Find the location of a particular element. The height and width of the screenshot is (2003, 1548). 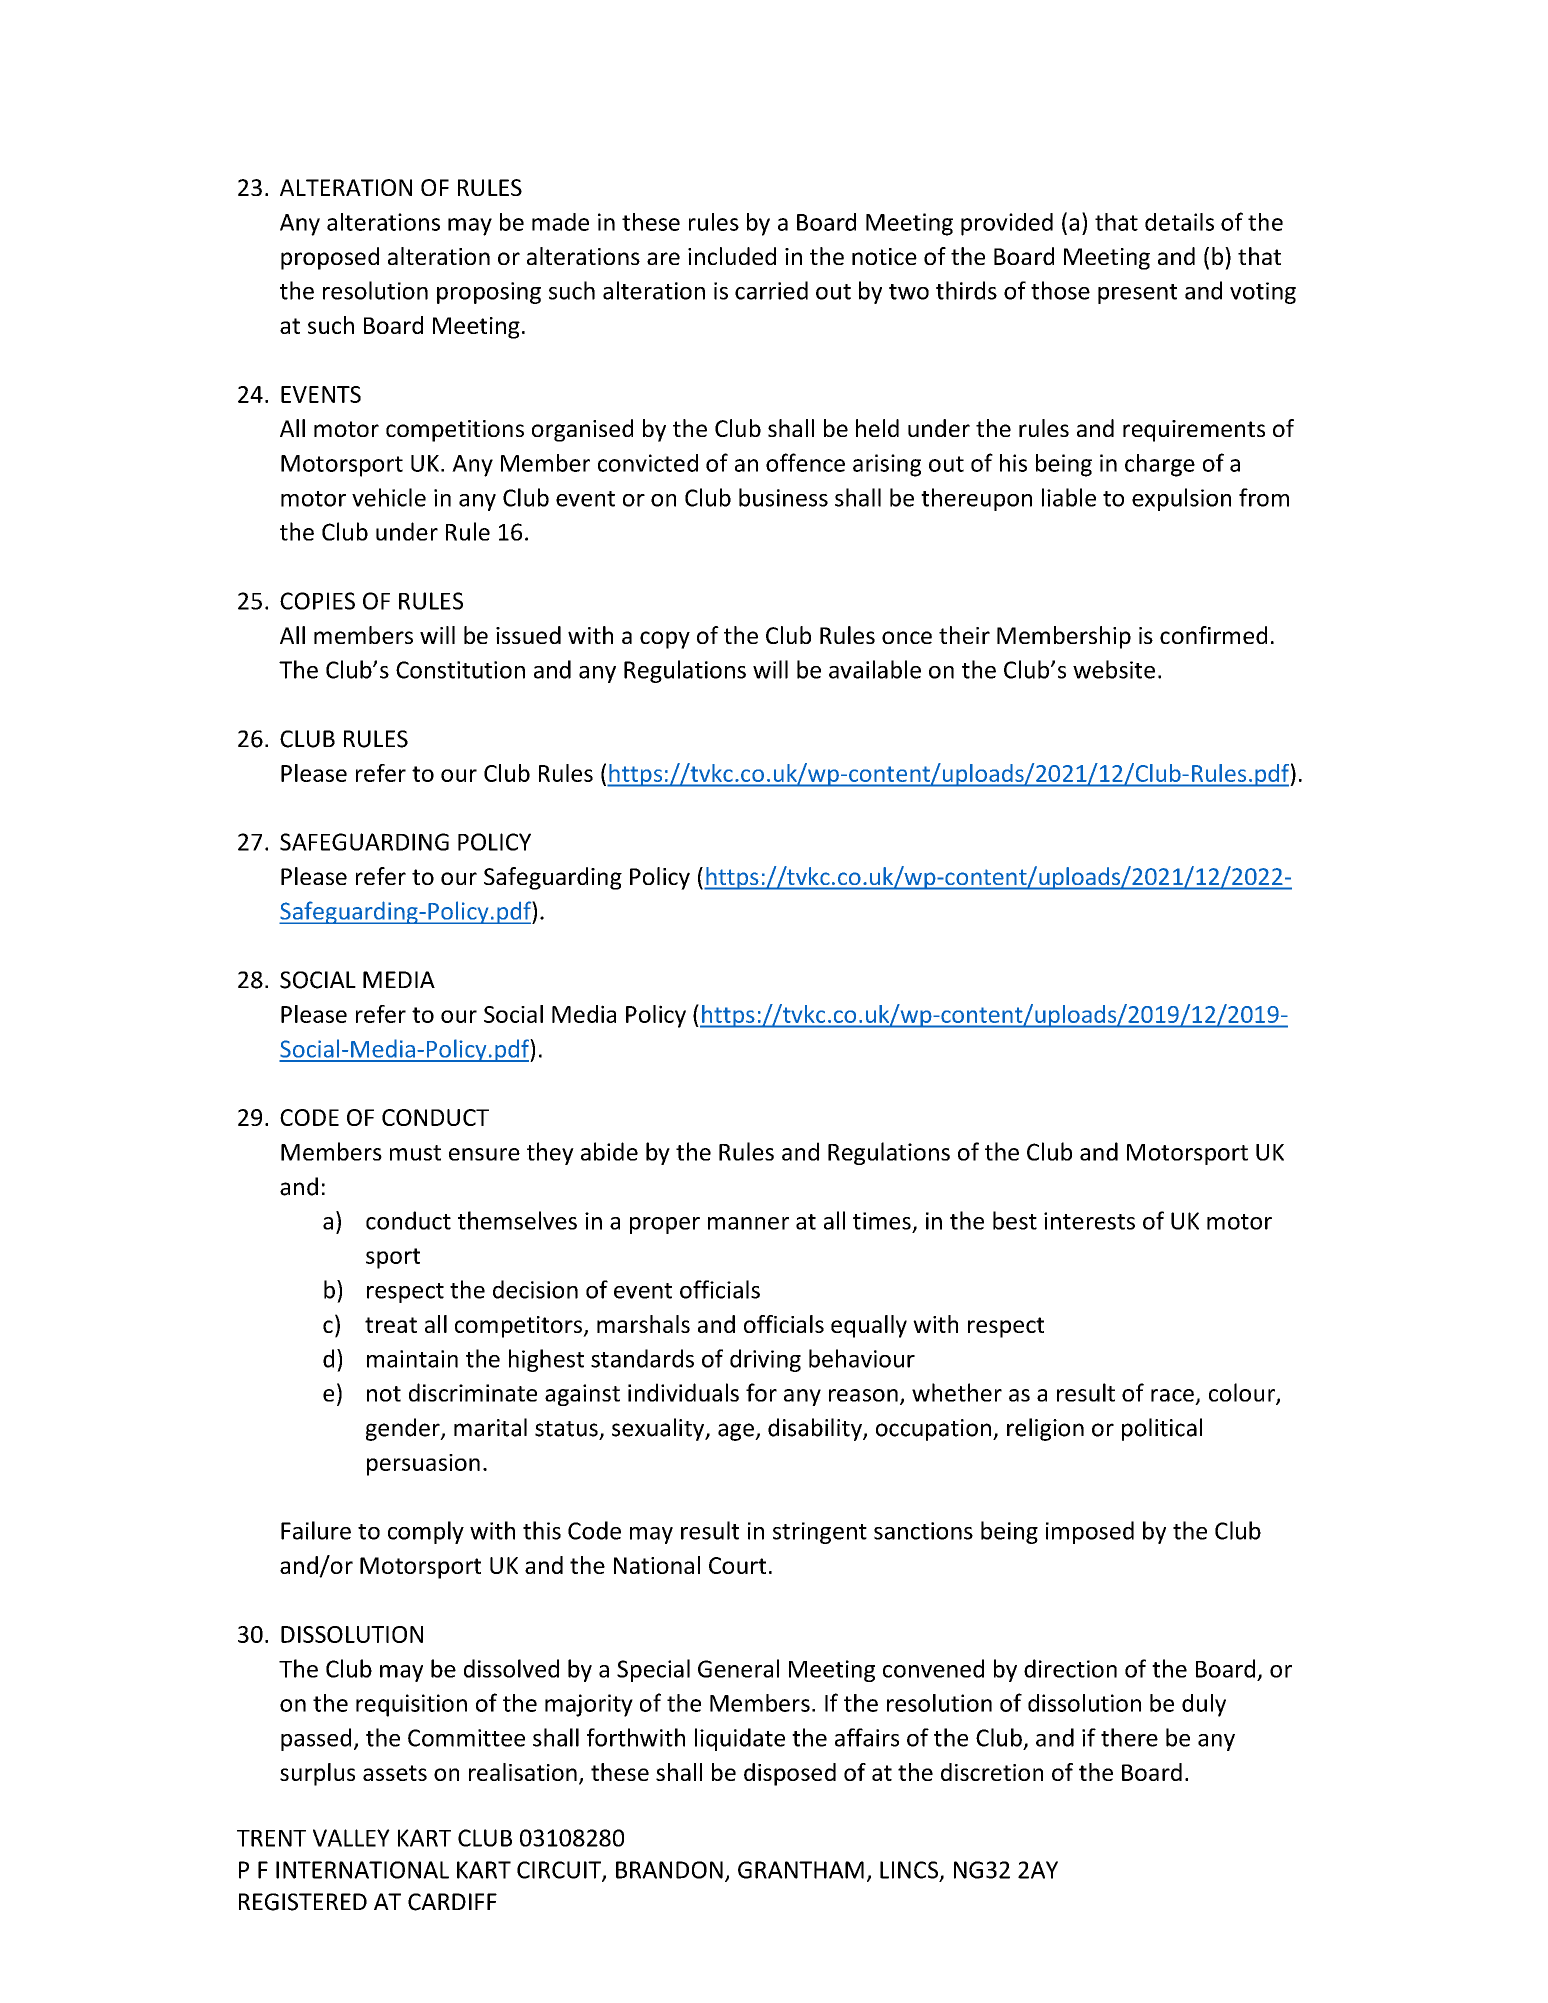

Constitution is located at coordinates (460, 670).
